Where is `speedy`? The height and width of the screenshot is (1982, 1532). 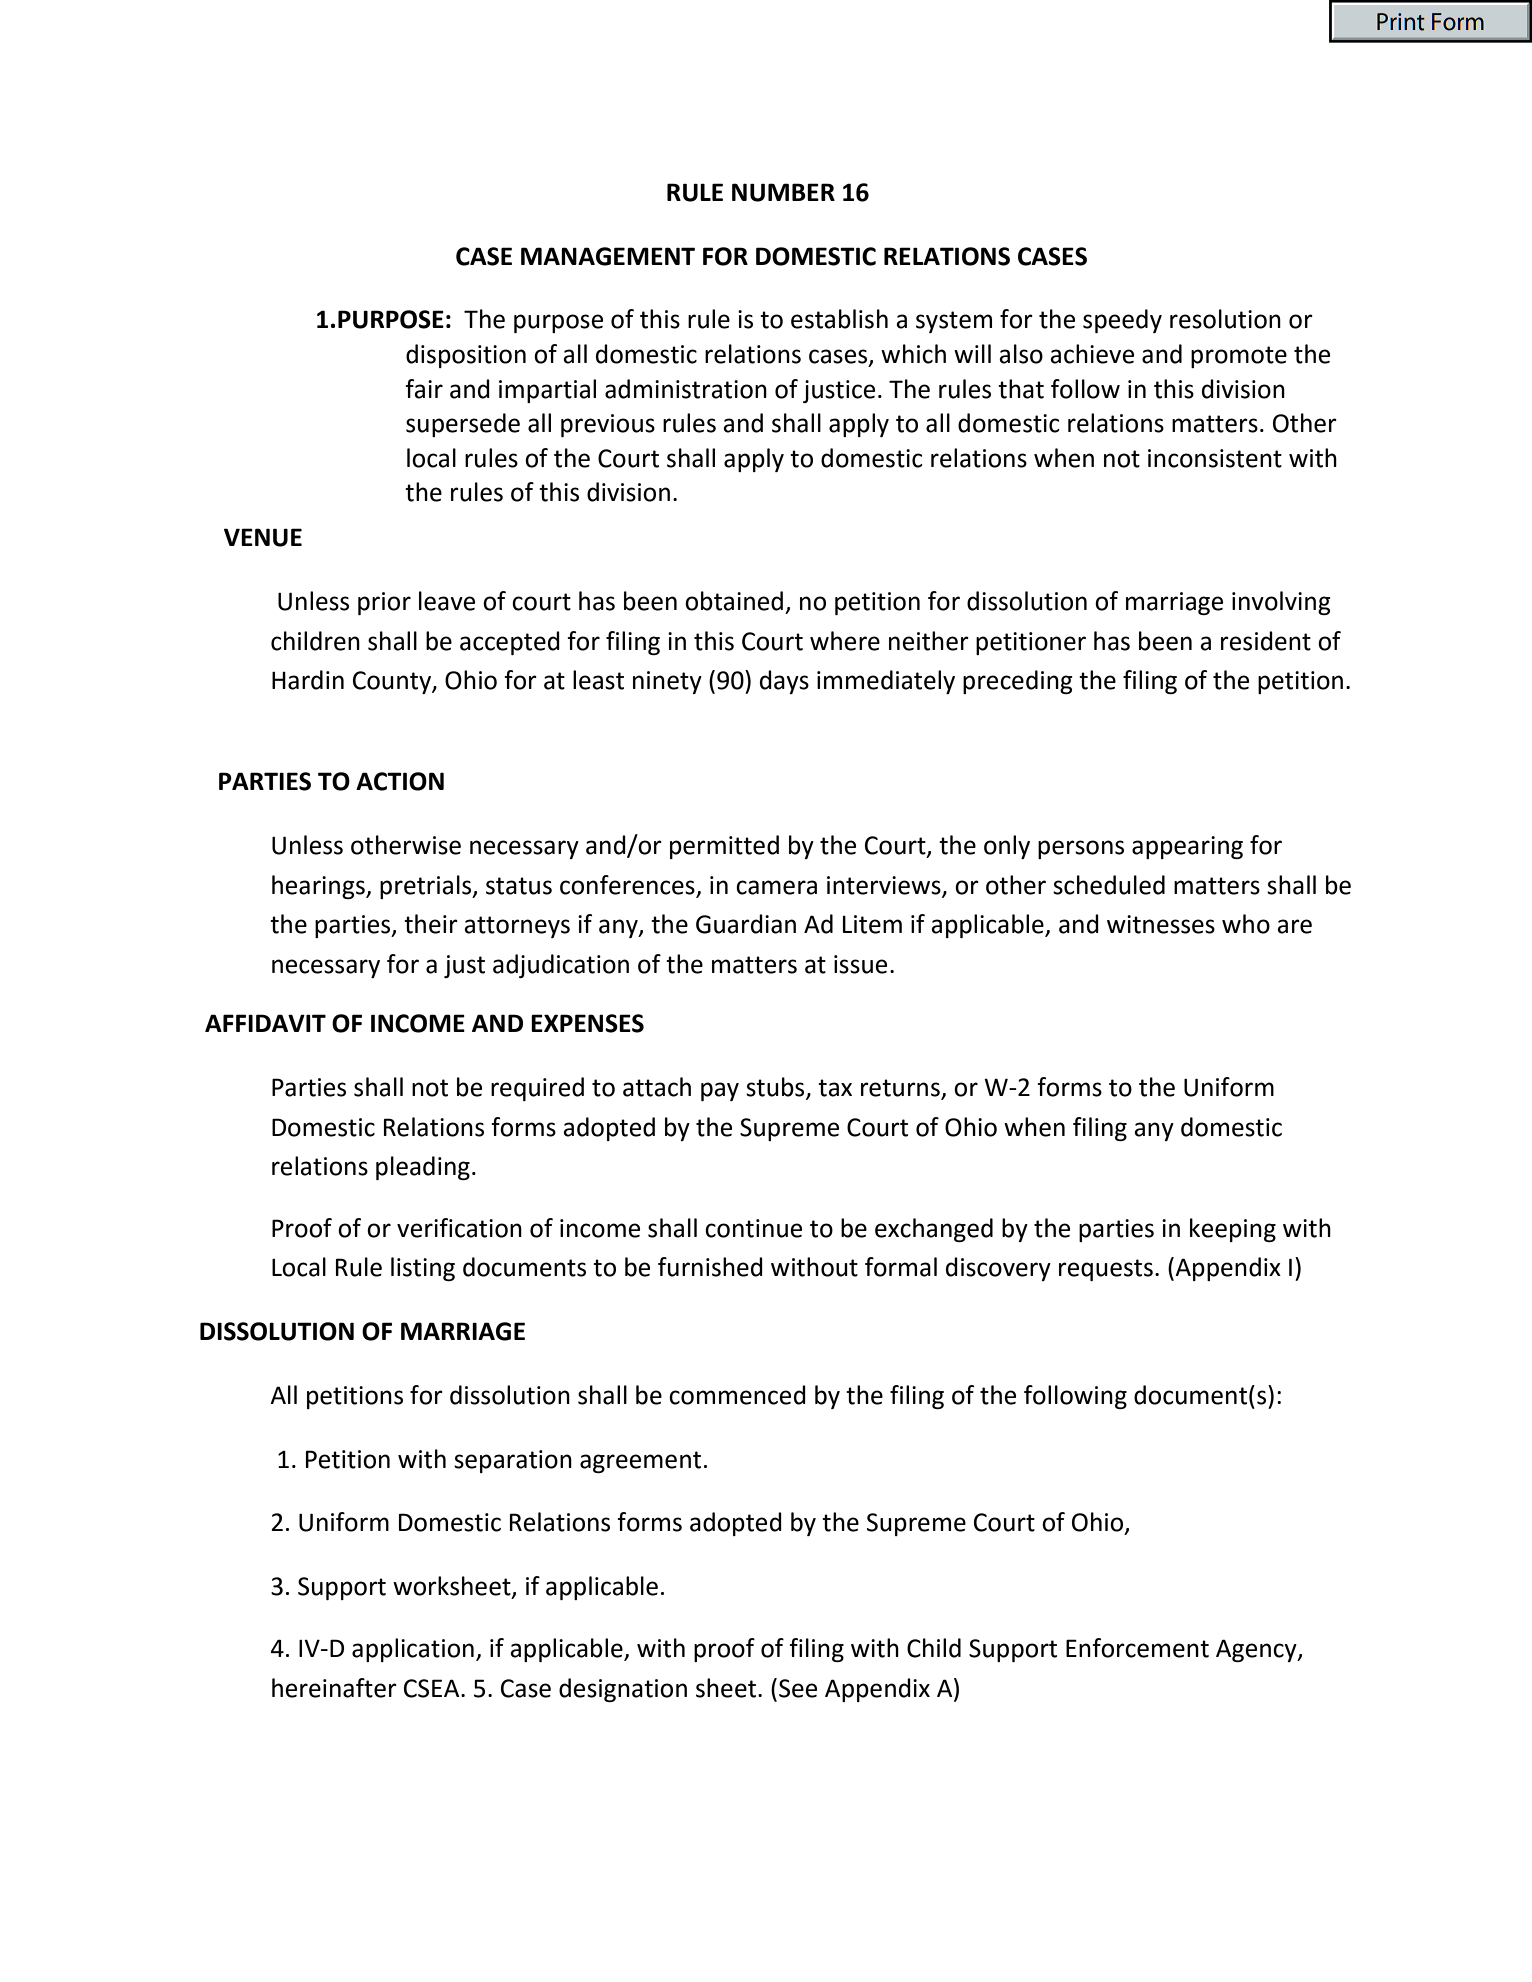
speedy is located at coordinates (1122, 321).
